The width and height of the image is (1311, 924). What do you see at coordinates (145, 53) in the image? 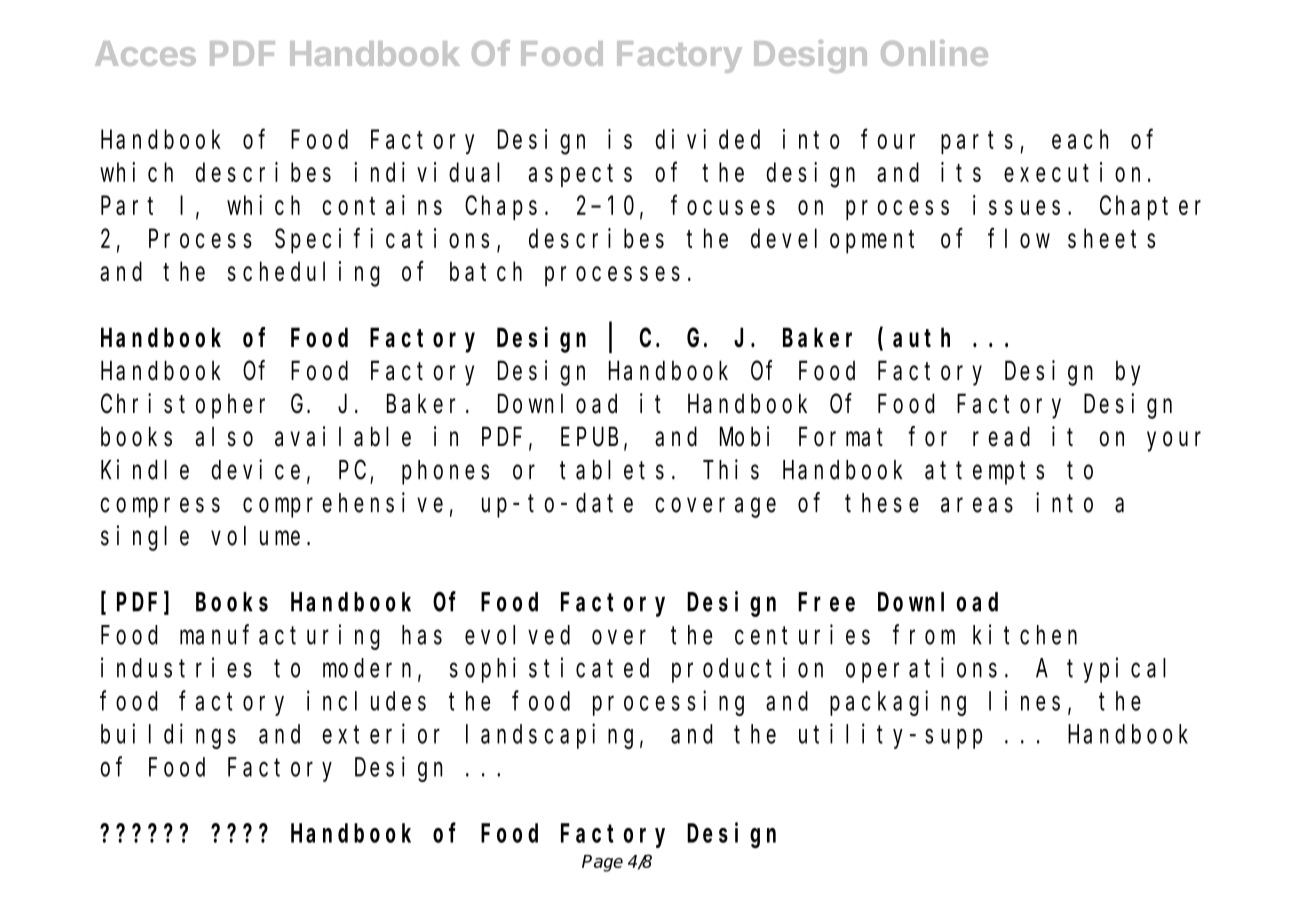
I see `Acces` at bounding box center [145, 53].
